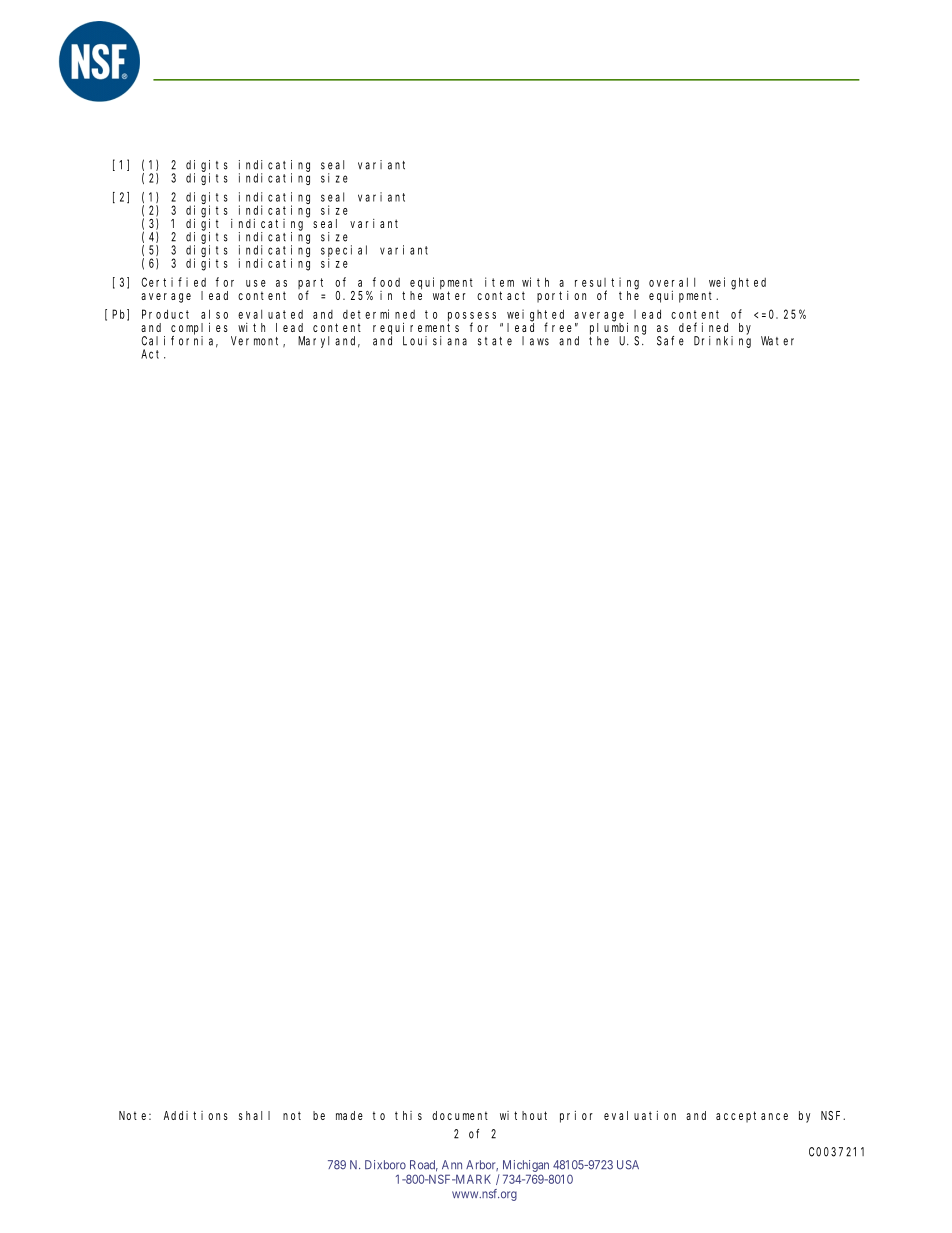  What do you see at coordinates (703, 327) in the document?
I see `defined` at bounding box center [703, 327].
